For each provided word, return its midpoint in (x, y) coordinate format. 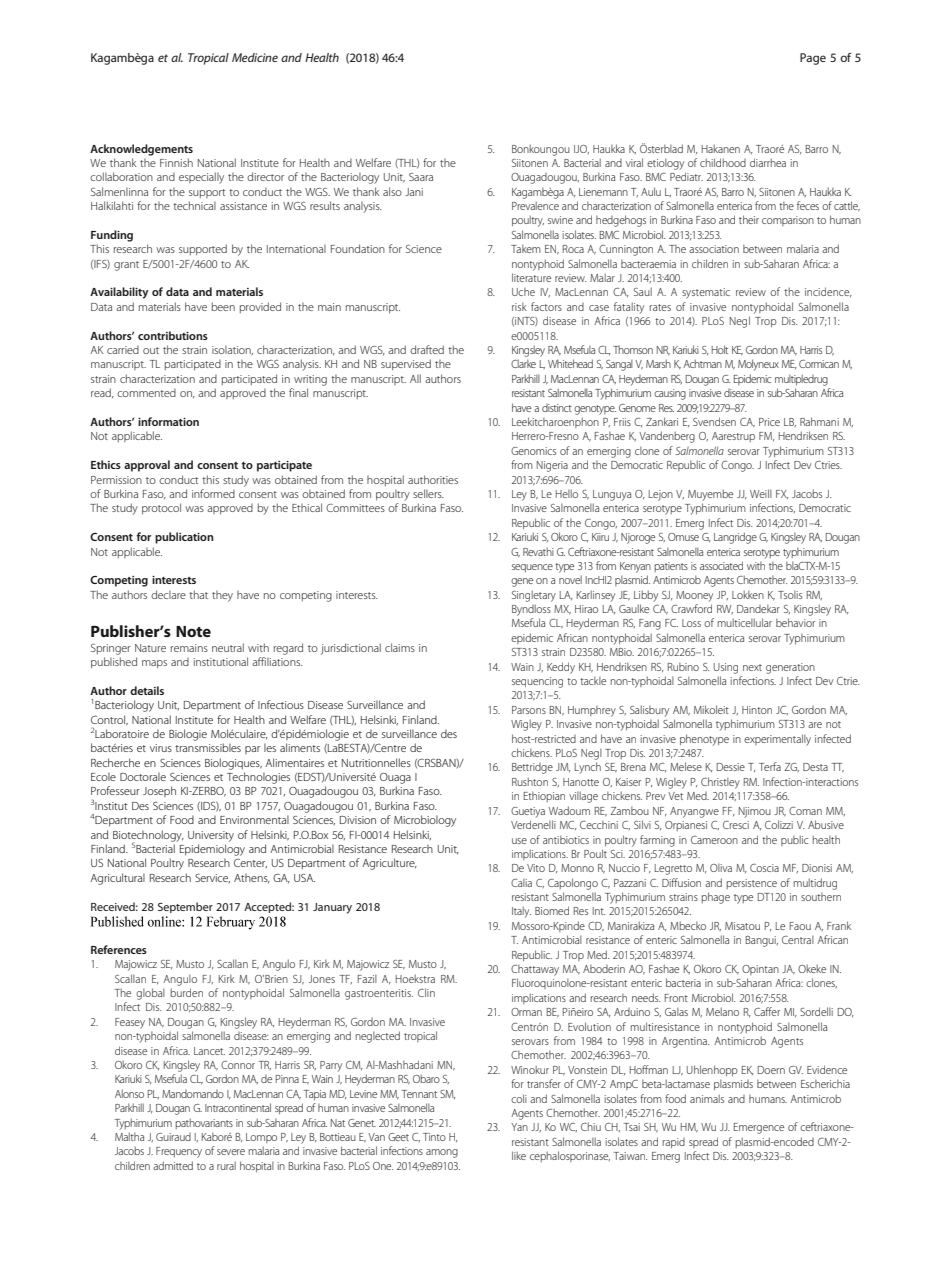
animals (707, 1098)
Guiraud (173, 1137)
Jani (414, 192)
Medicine (255, 57)
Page (813, 59)
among (442, 1153)
